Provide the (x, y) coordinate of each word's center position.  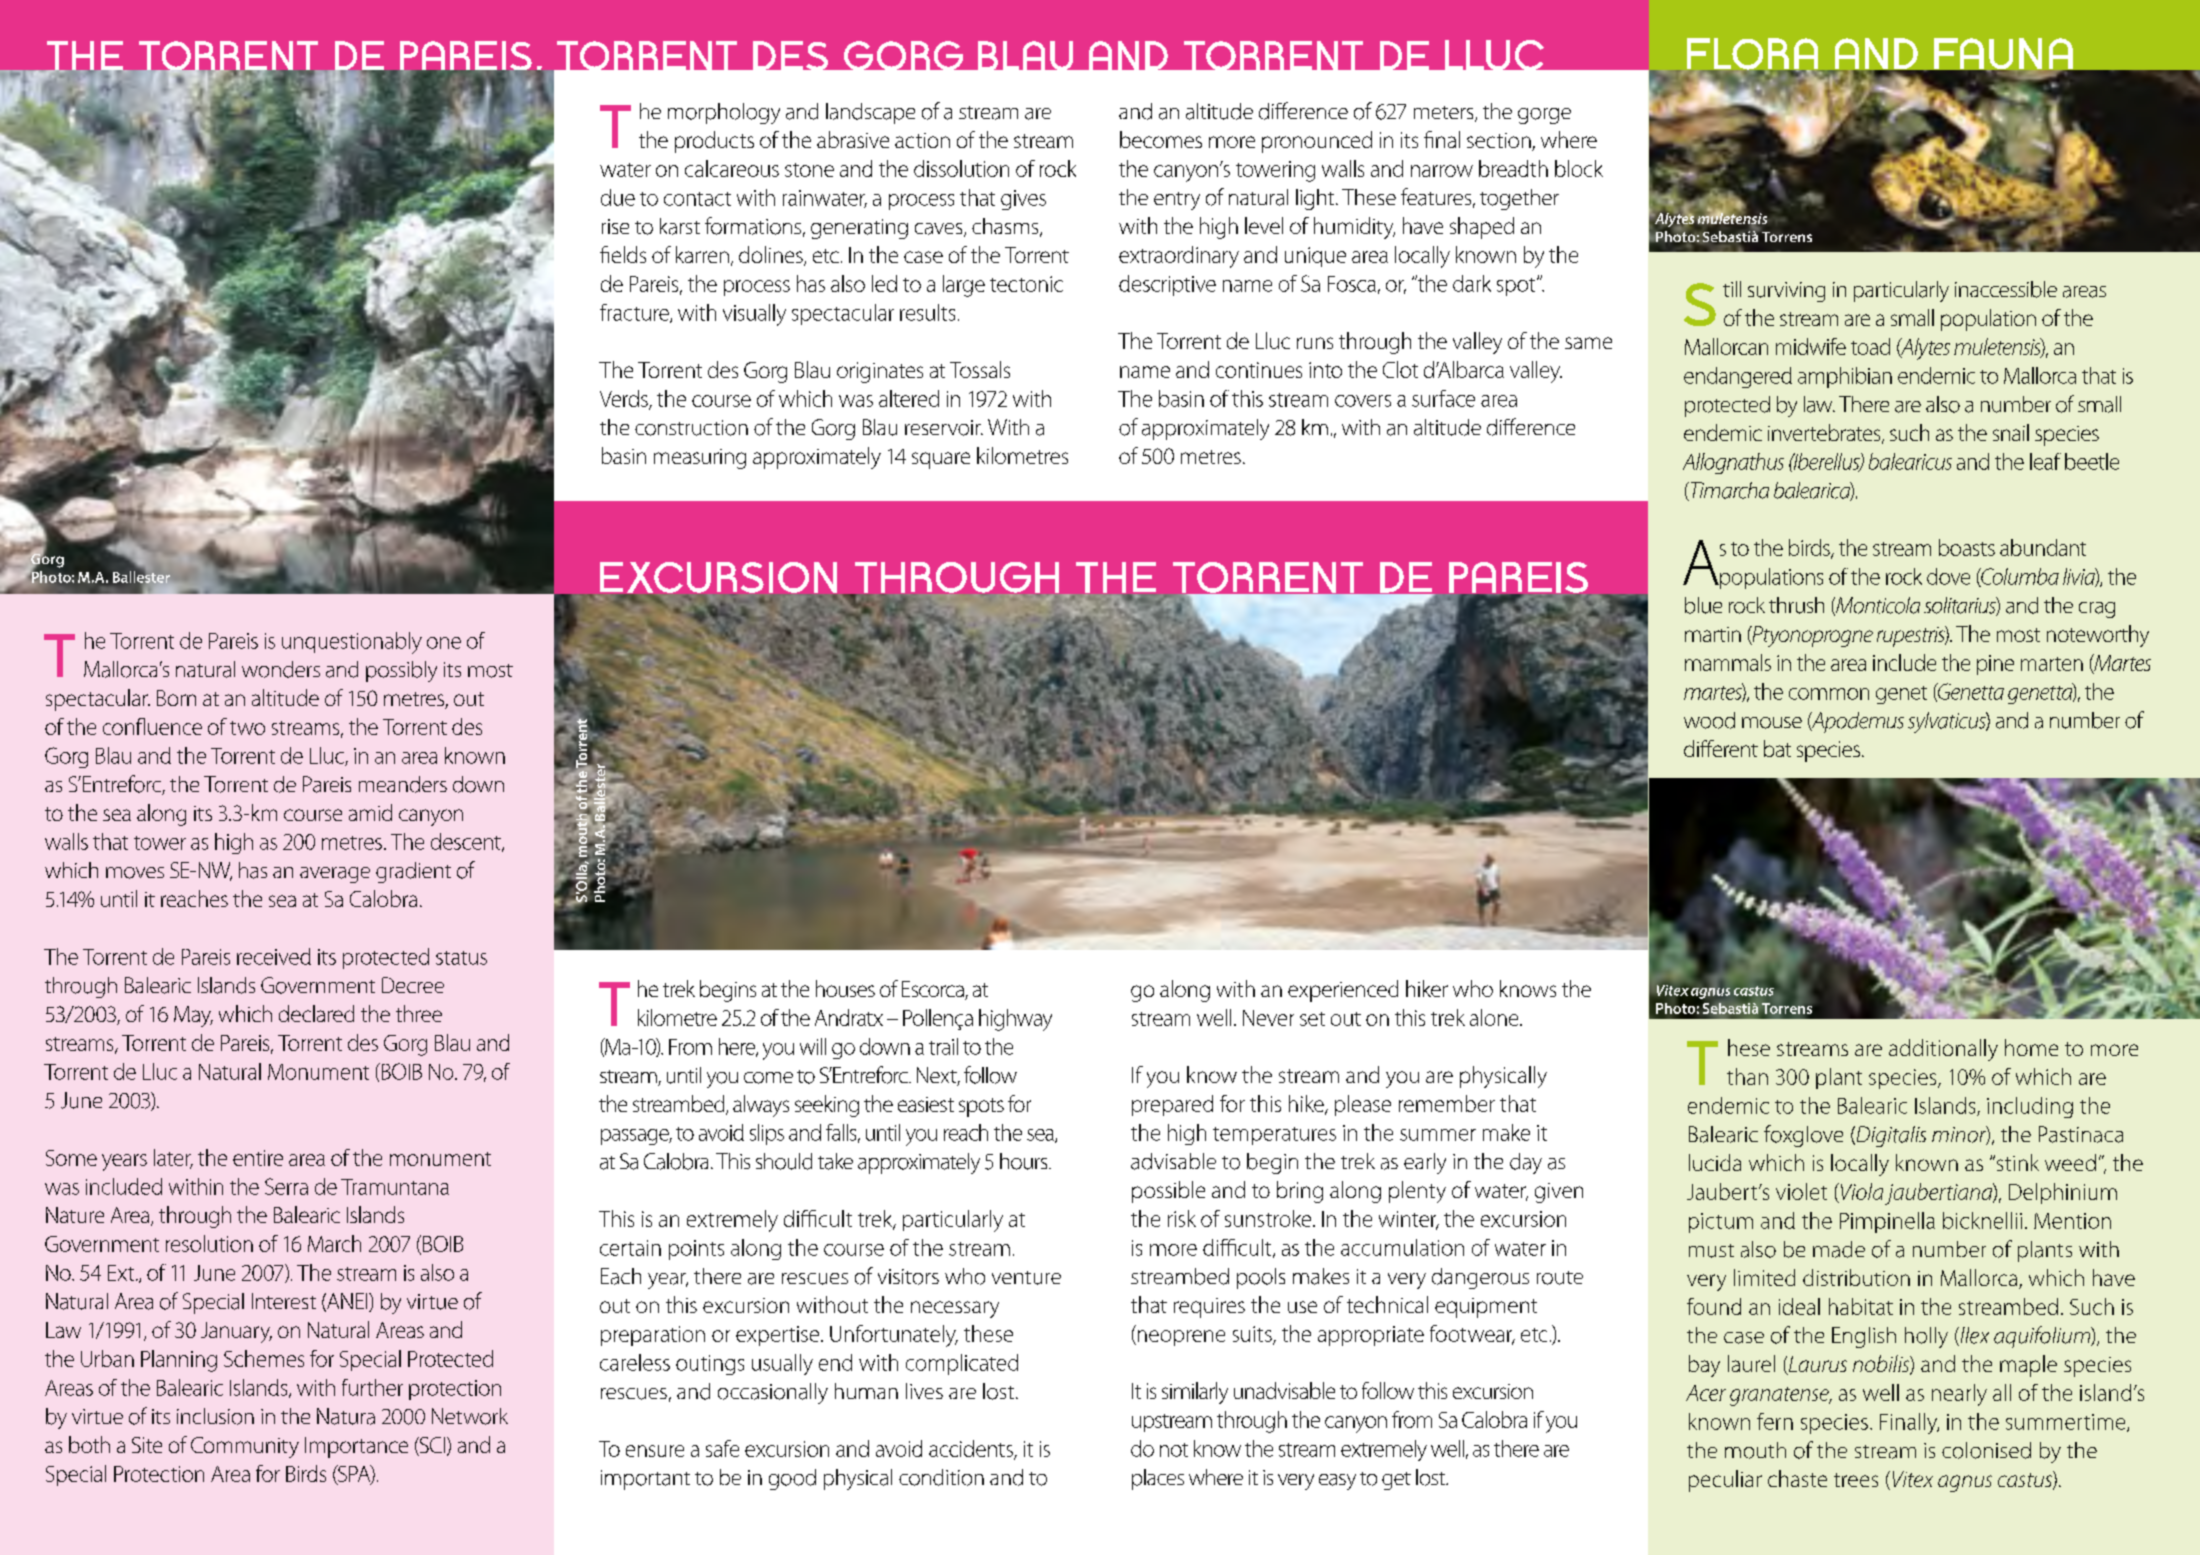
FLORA (1752, 55)
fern (1775, 1421)
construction (691, 428)
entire (258, 1158)
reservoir (944, 428)
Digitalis (1890, 1136)
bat (1777, 748)
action (922, 140)
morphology (724, 113)
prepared (1172, 1105)
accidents (972, 1449)
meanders (403, 784)
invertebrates (1825, 434)
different (1721, 748)
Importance (356, 1447)
